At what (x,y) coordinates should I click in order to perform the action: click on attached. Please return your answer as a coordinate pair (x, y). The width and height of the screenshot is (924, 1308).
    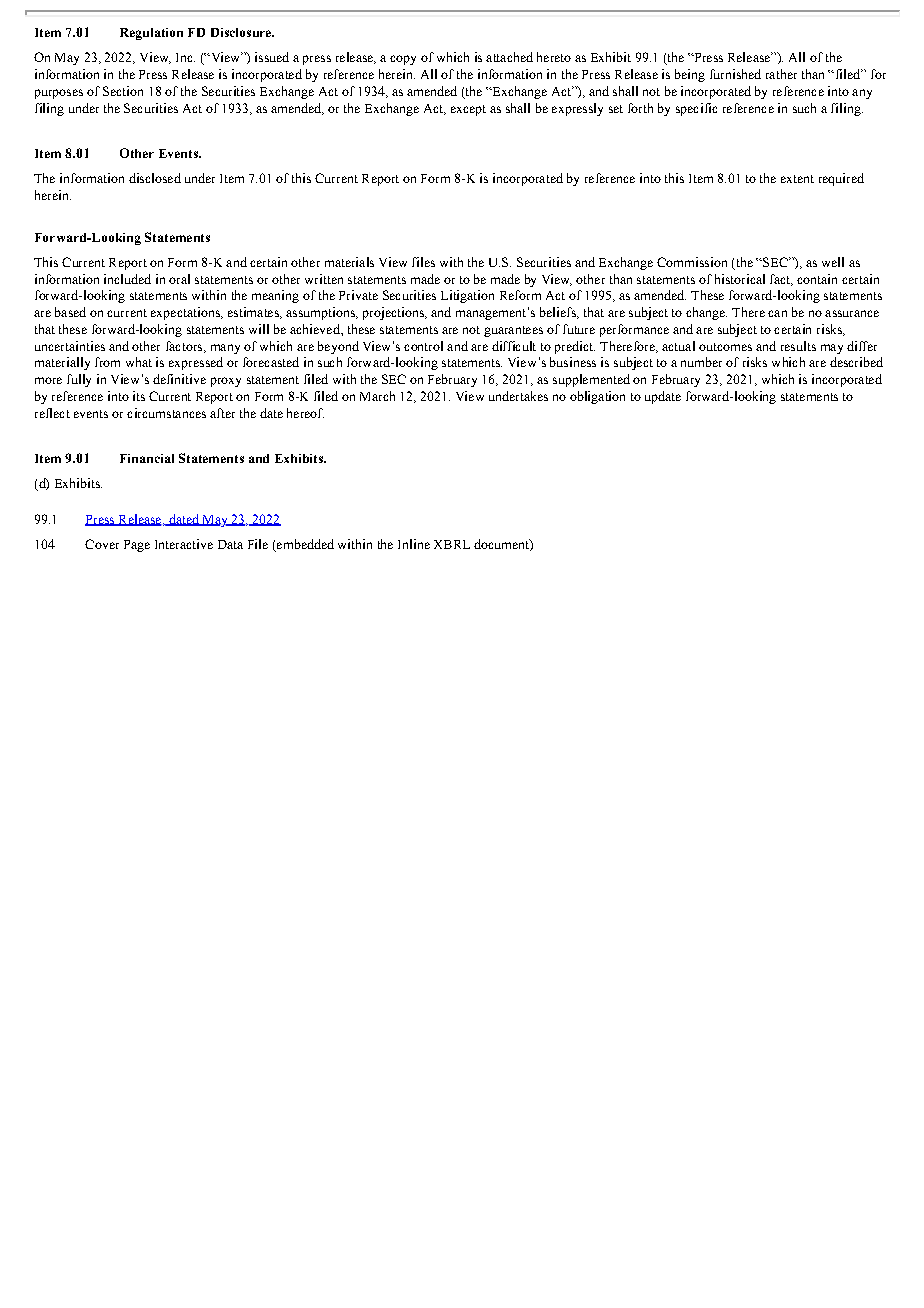
    Looking at the image, I should click on (509, 57).
